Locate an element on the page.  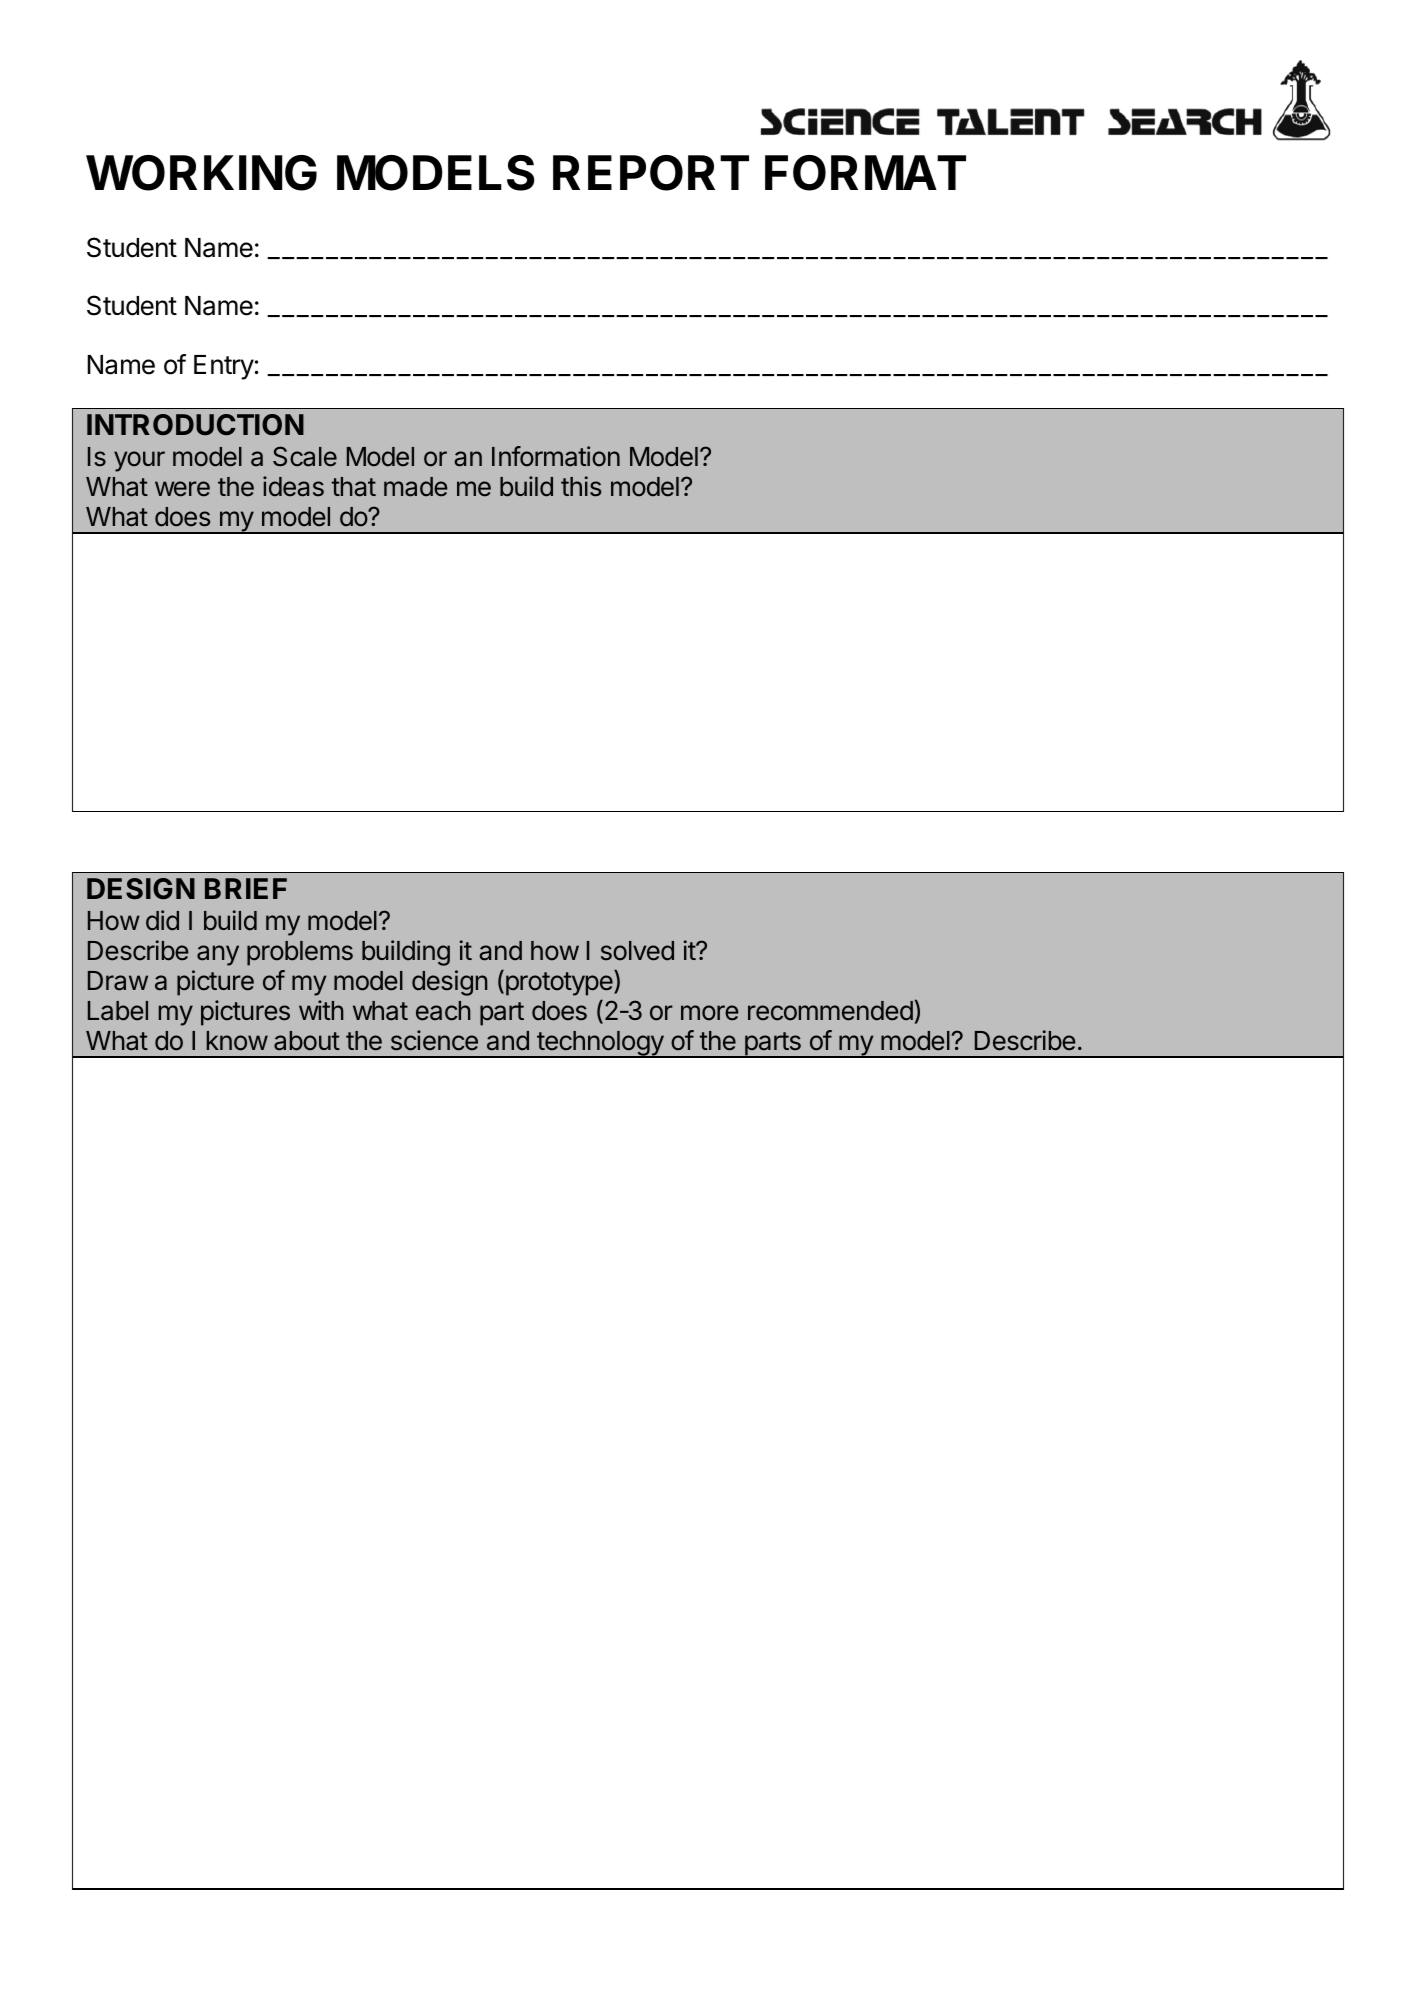
know is located at coordinates (237, 1041).
